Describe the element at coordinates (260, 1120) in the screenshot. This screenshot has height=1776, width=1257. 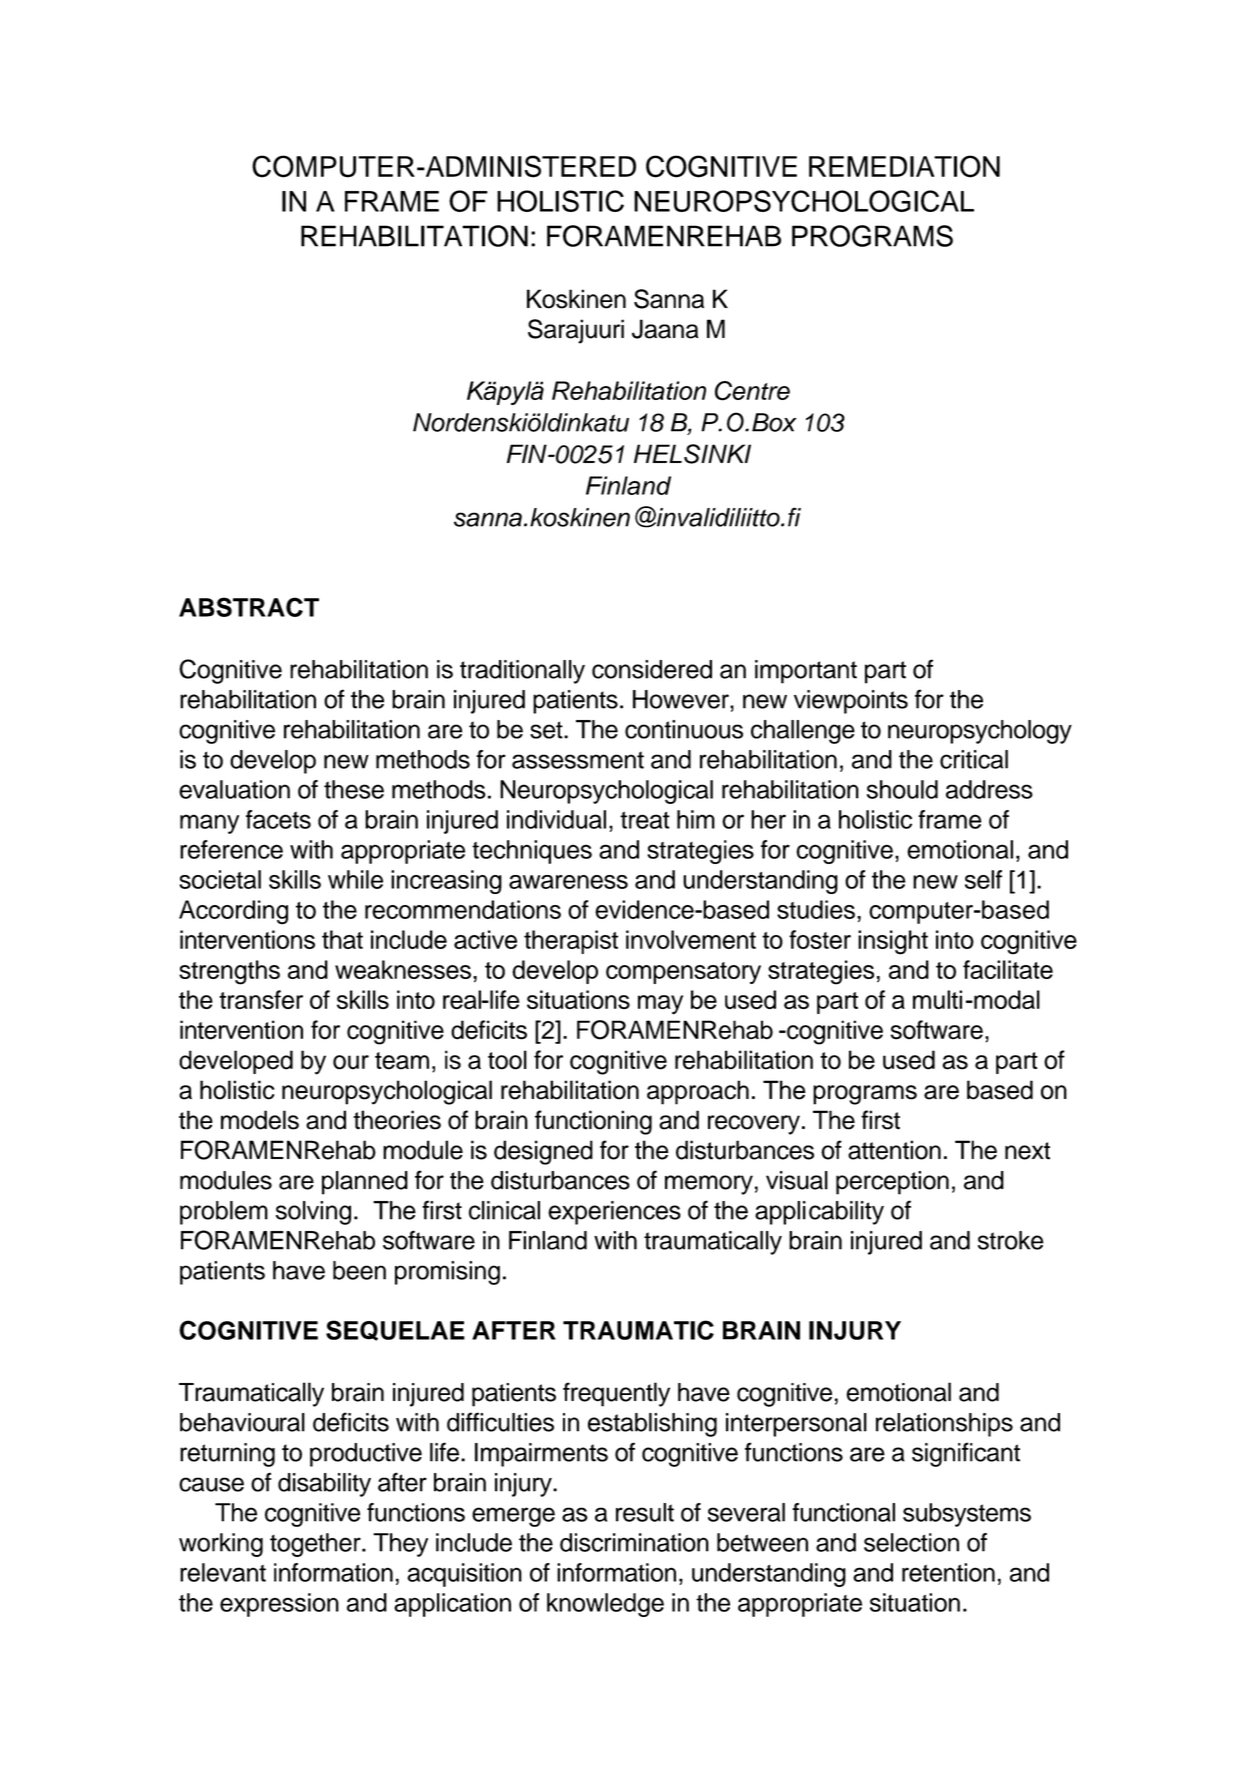
I see `models` at that location.
